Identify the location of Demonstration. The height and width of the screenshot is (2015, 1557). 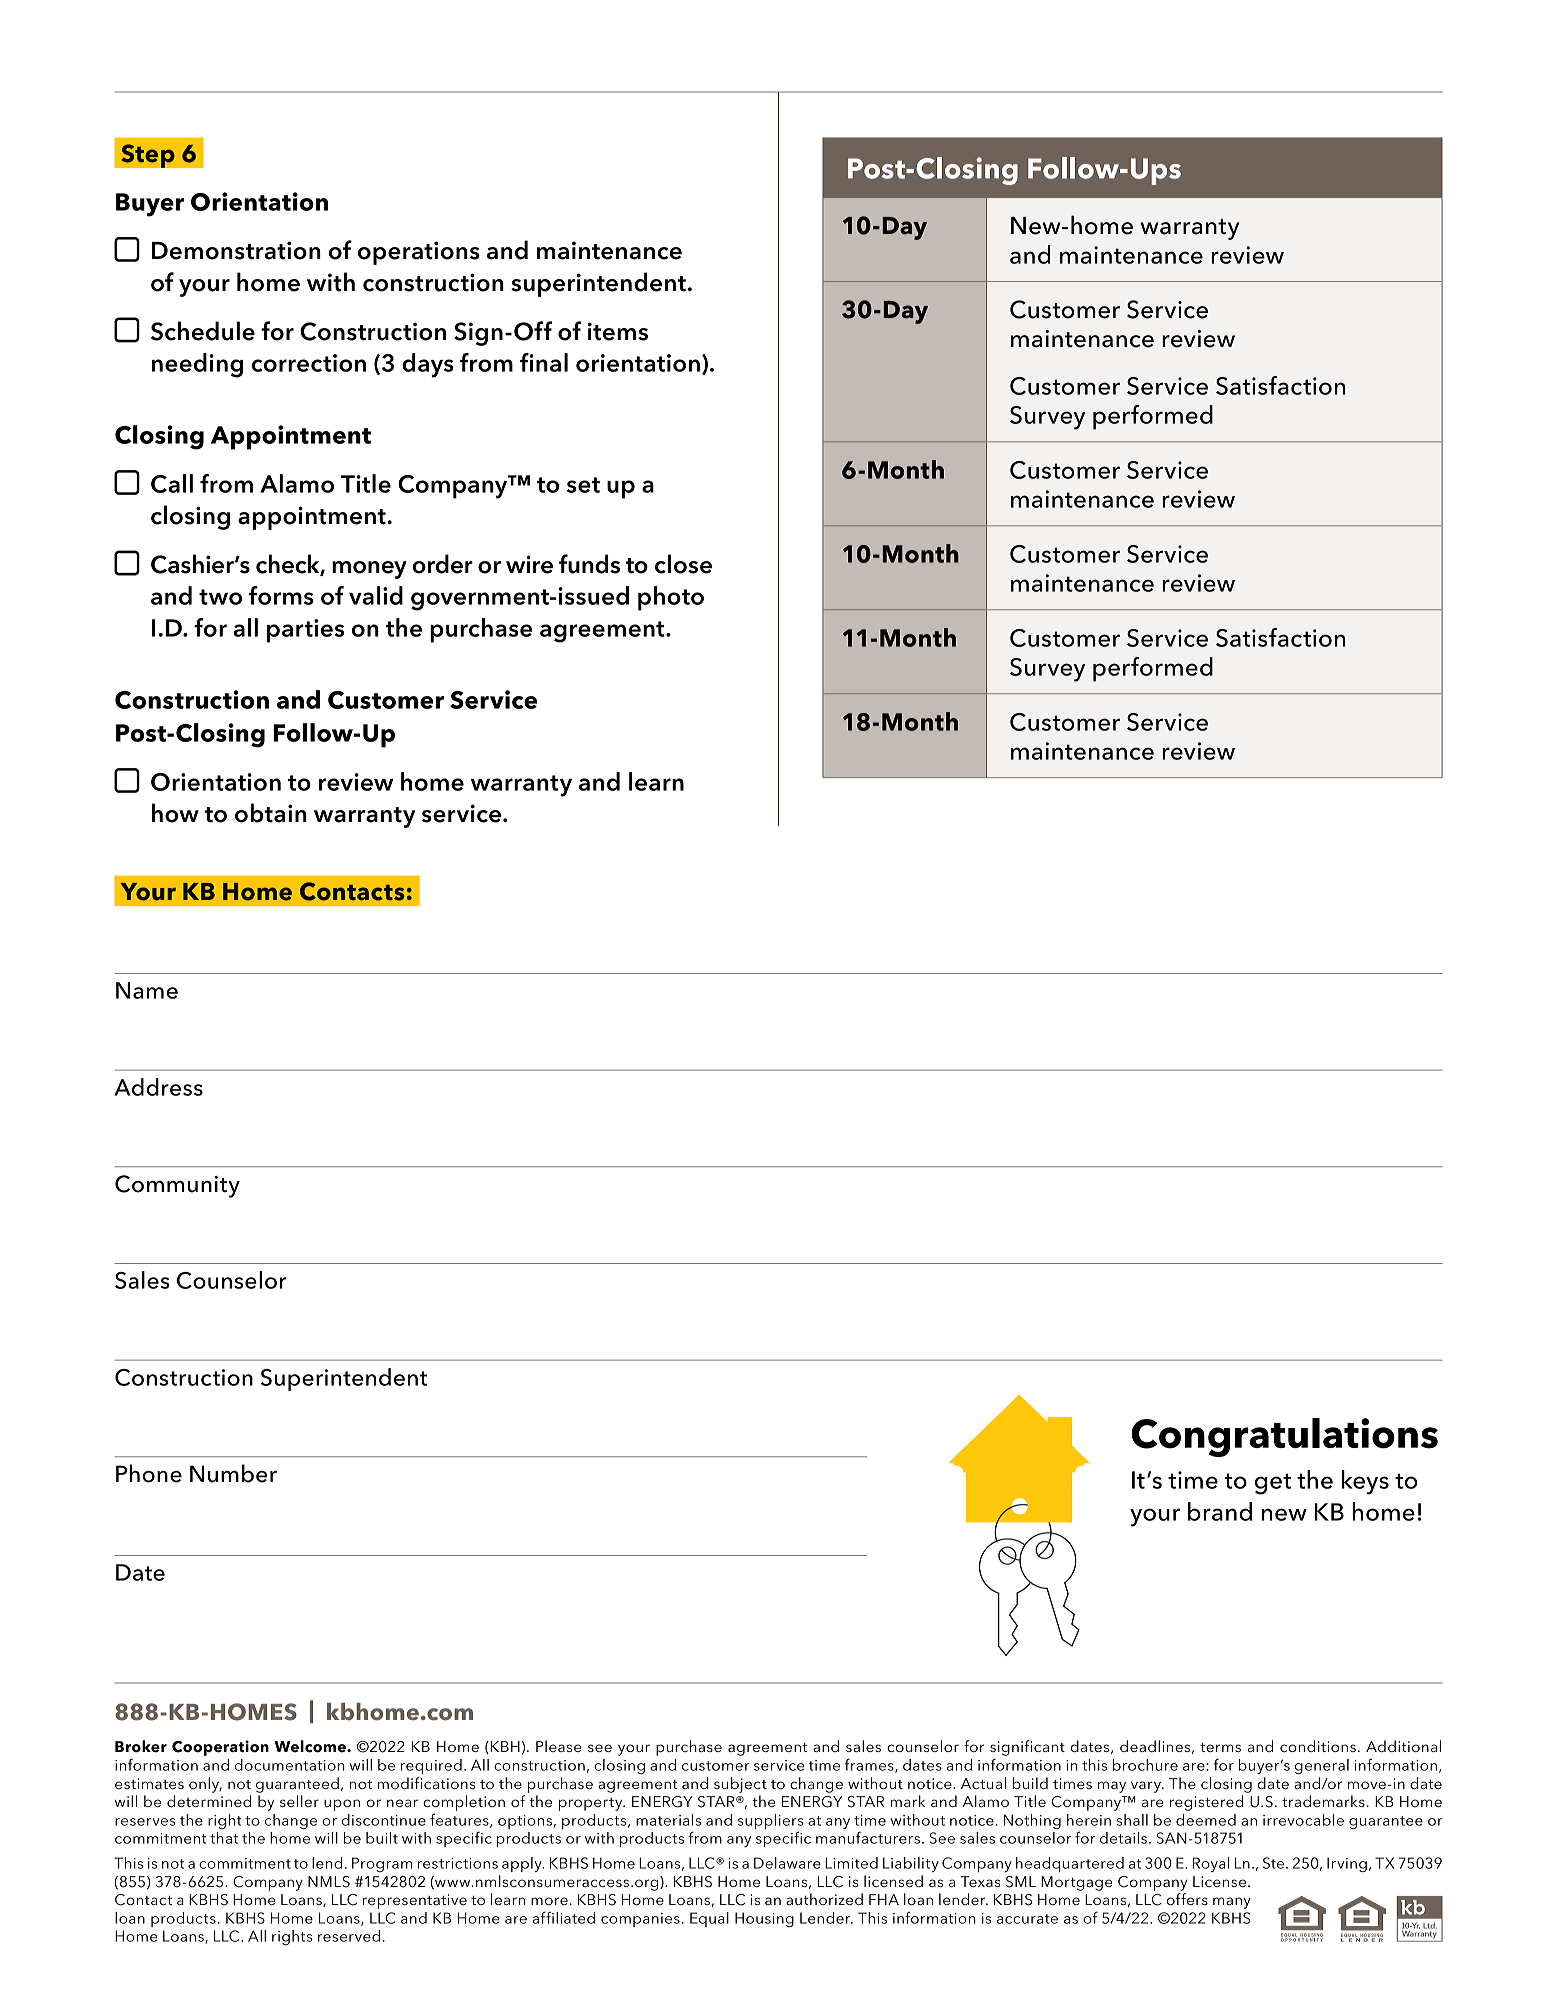
(236, 250).
